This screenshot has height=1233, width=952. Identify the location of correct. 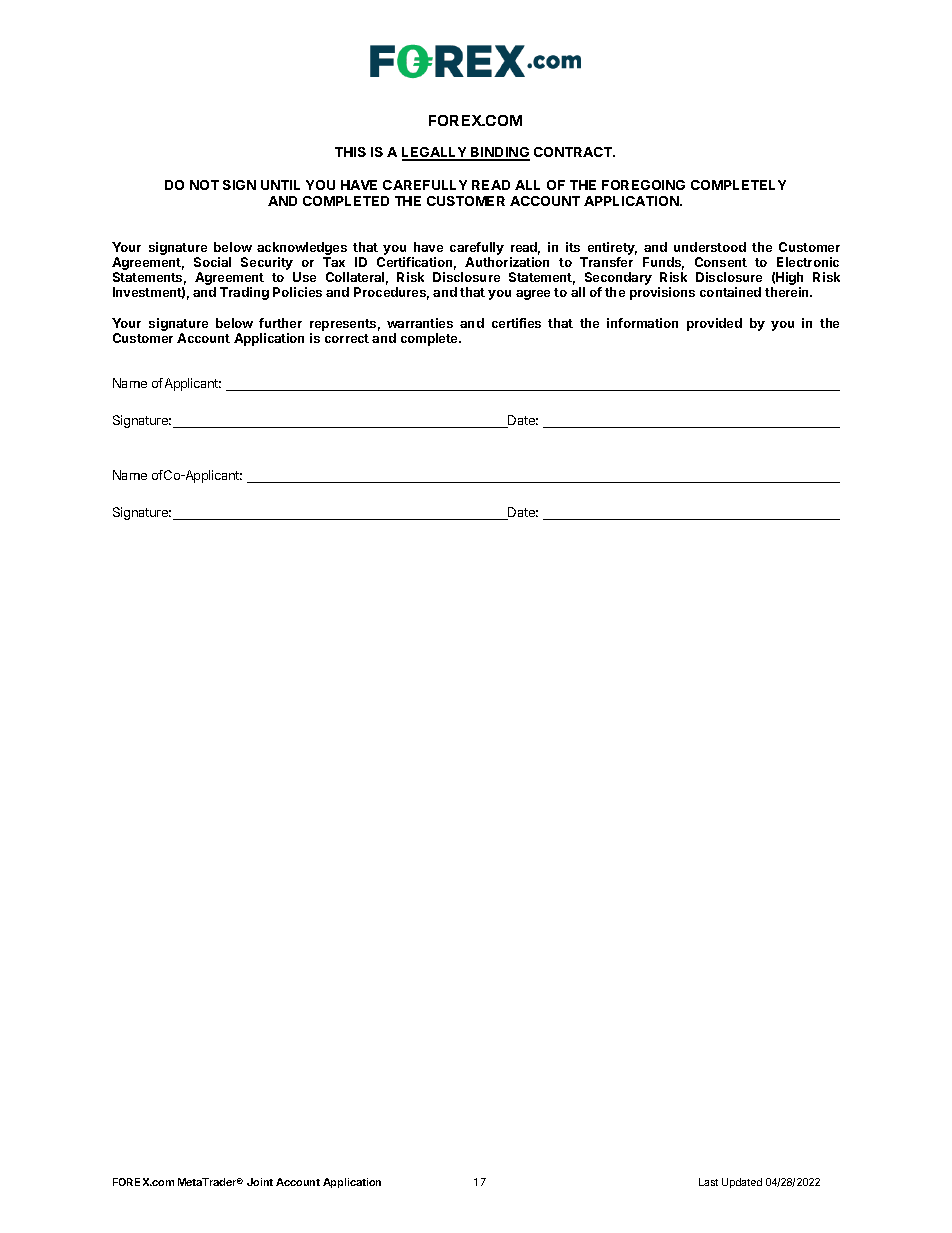
(347, 338).
